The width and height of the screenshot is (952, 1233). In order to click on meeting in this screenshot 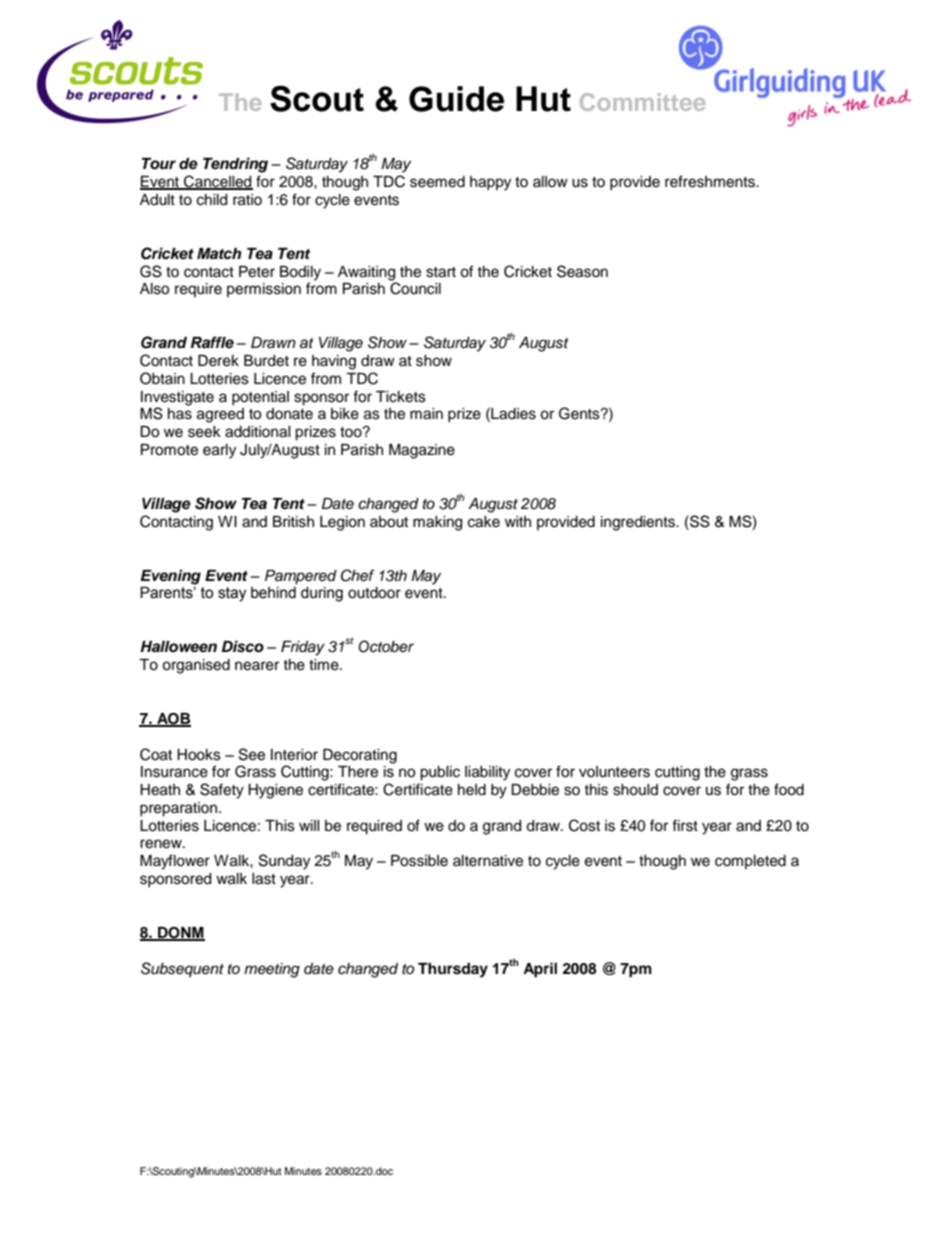, I will do `click(272, 970)`.
